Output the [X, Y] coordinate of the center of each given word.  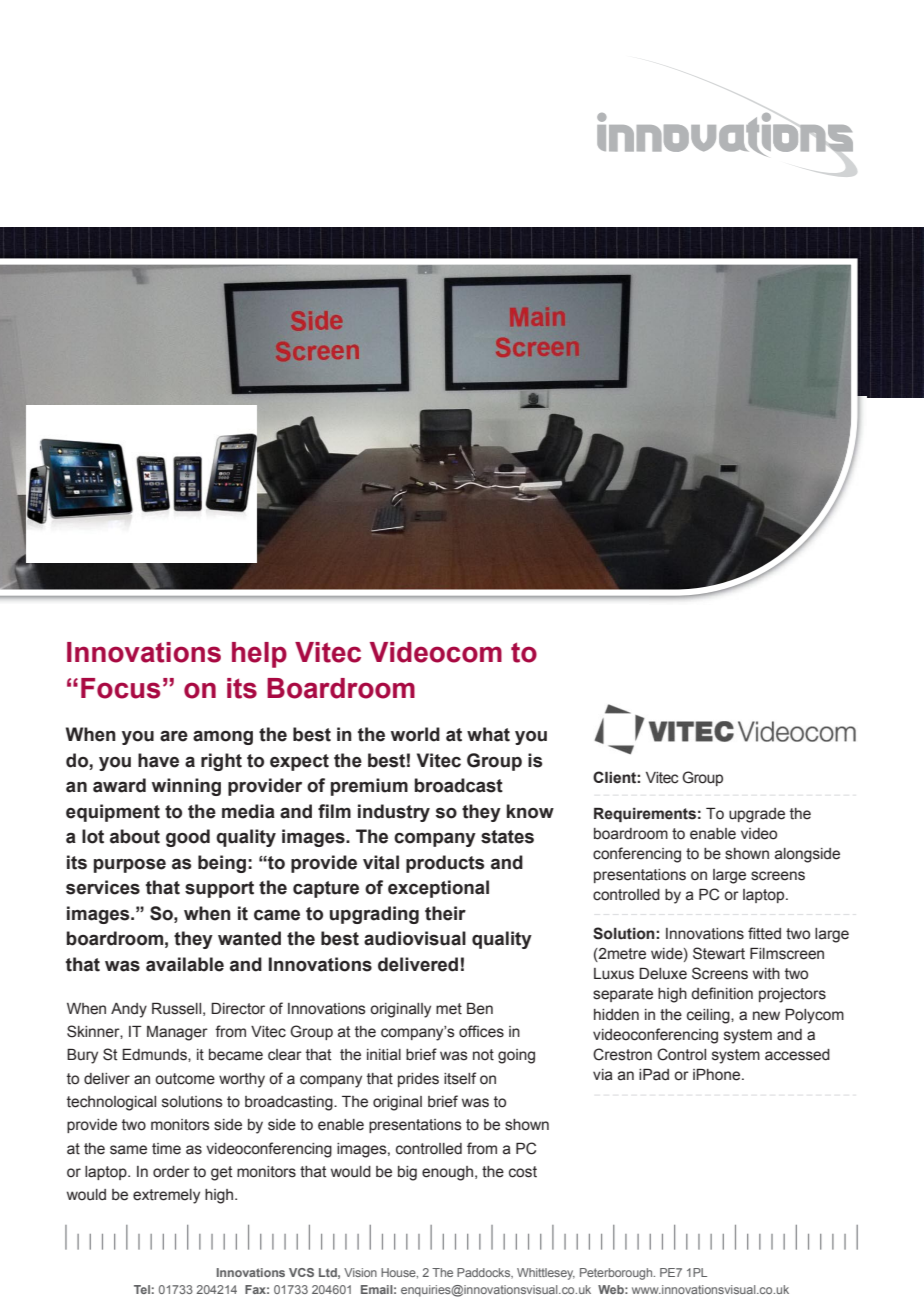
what [488, 734]
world [415, 734]
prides [418, 1080]
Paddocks [485, 1273]
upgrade [757, 815]
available [185, 964]
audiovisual [415, 938]
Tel [142, 1289]
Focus [120, 688]
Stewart [719, 953]
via [603, 1075]
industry [394, 813]
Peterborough [617, 1274]
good [188, 838]
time [166, 1149]
